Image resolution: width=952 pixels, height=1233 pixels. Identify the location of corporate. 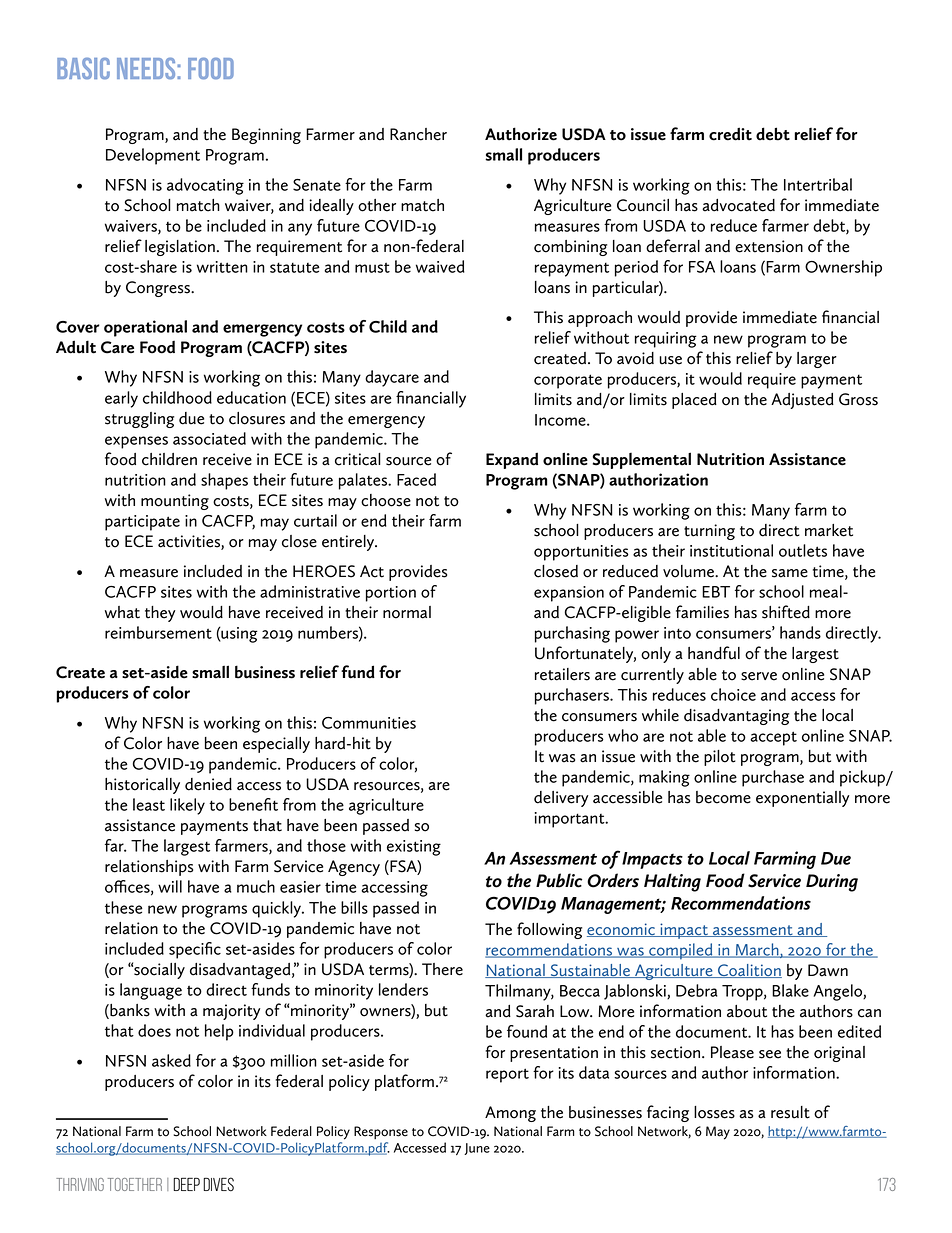
(568, 381).
